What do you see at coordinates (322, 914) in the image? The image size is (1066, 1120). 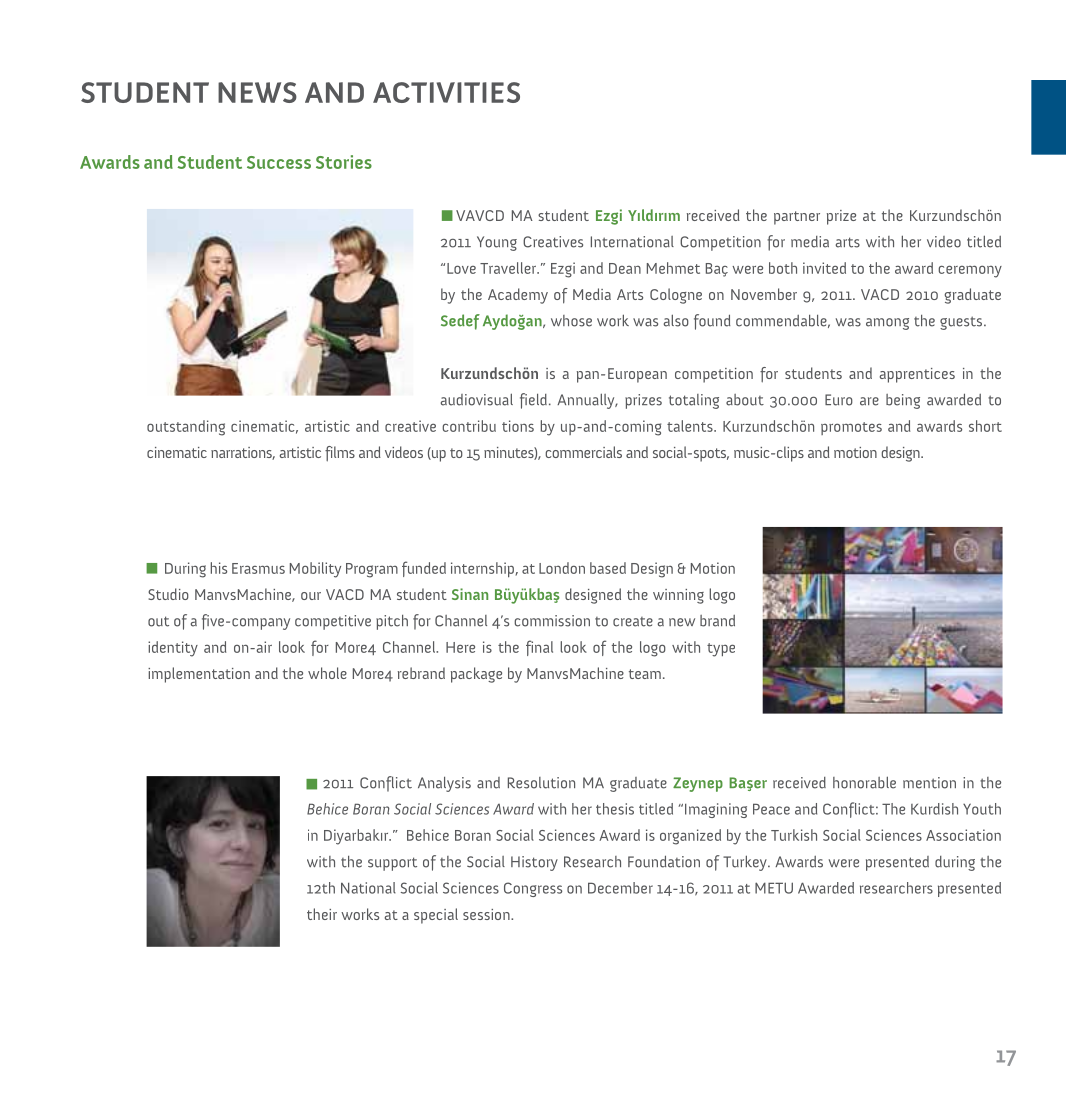 I see `their` at bounding box center [322, 914].
